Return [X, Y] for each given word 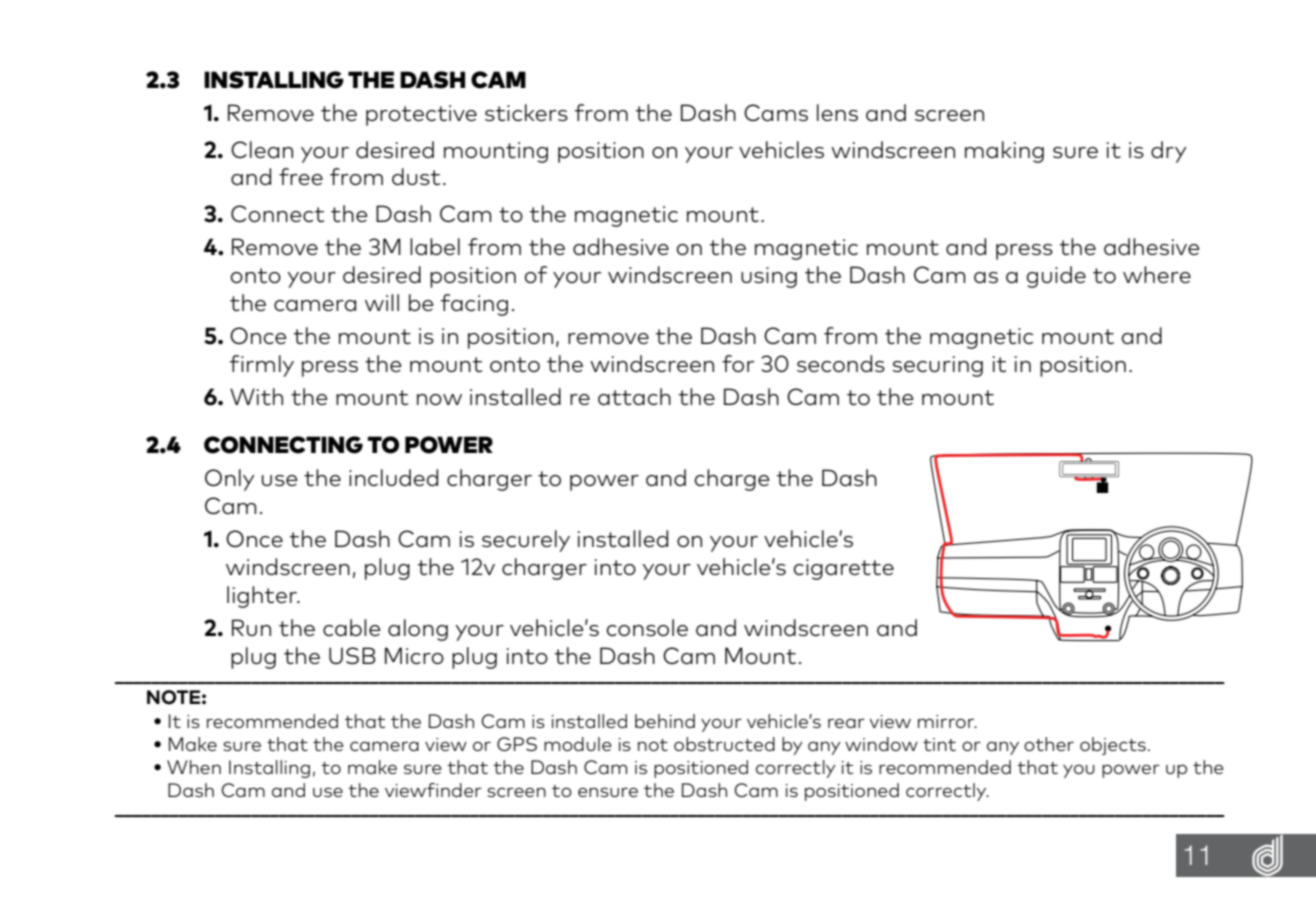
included [393, 477]
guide [1056, 277]
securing [937, 366]
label [435, 246]
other [1049, 744]
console [647, 627]
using [769, 277]
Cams [776, 112]
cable [352, 627]
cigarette [843, 569]
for [738, 363]
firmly [262, 366]
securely [526, 541]
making [1004, 152]
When [194, 767]
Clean [262, 149]
